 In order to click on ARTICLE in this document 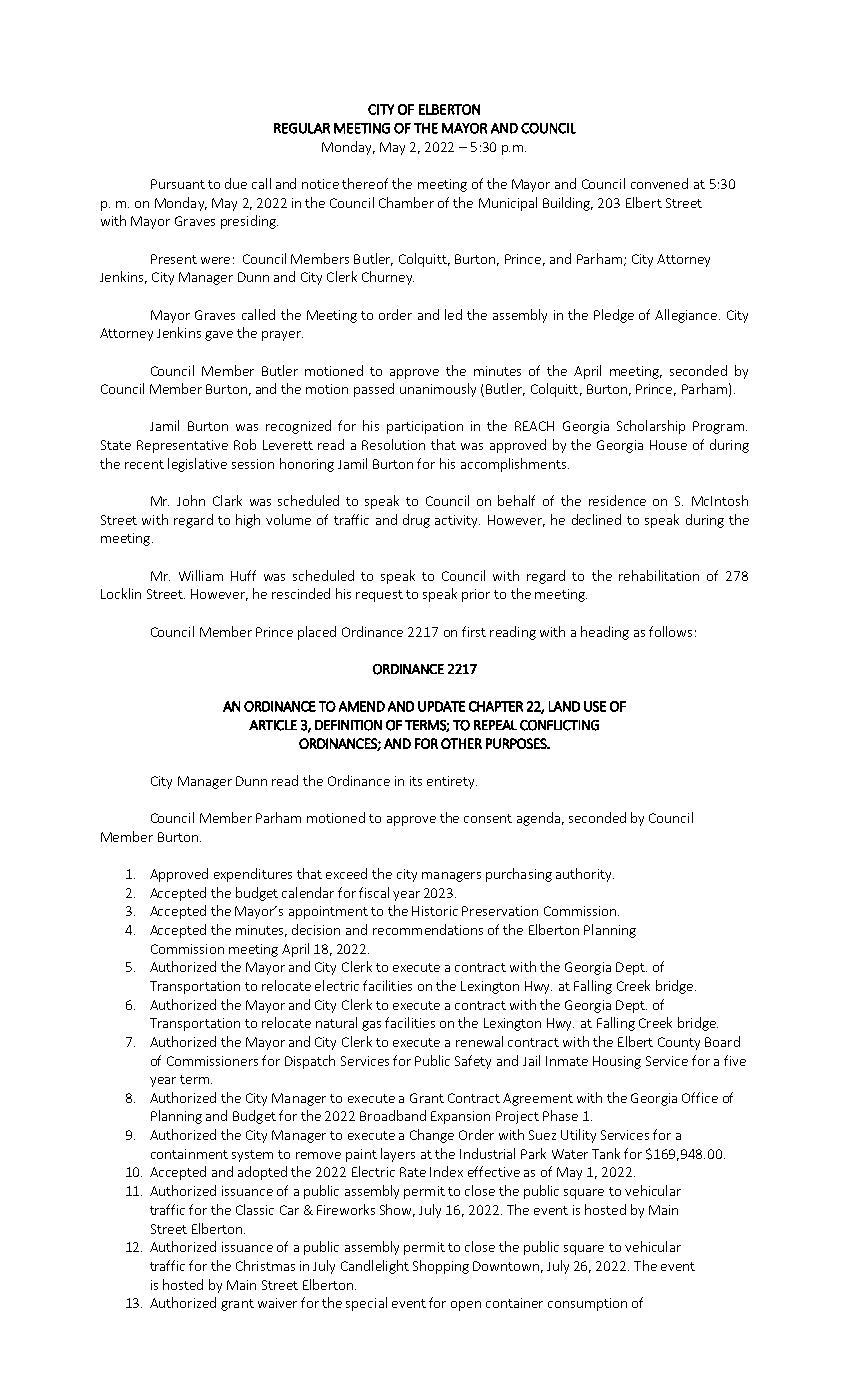, I will do `click(273, 725)`.
